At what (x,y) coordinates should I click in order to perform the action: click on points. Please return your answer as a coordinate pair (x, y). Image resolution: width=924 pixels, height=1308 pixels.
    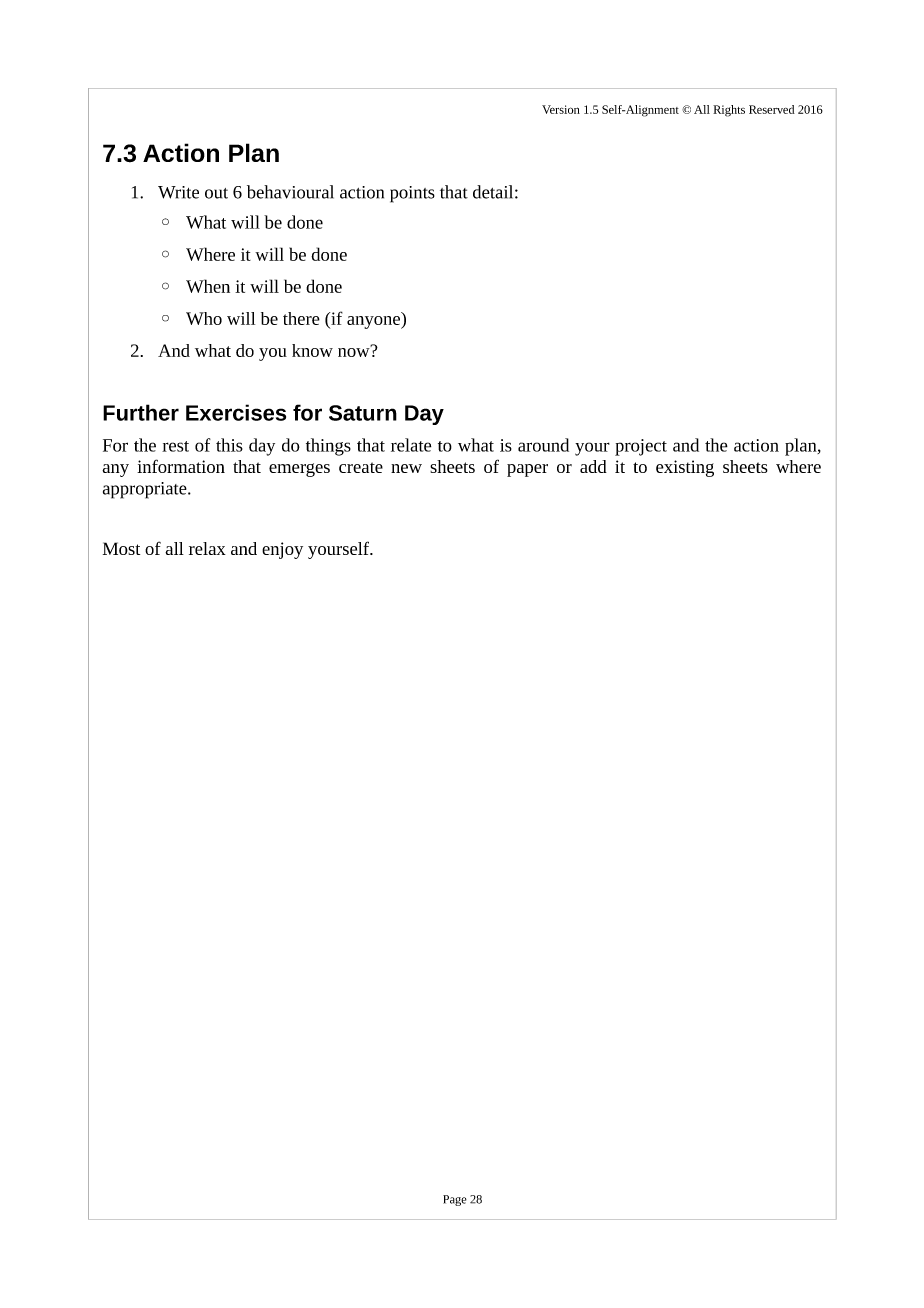
    Looking at the image, I should click on (412, 194).
